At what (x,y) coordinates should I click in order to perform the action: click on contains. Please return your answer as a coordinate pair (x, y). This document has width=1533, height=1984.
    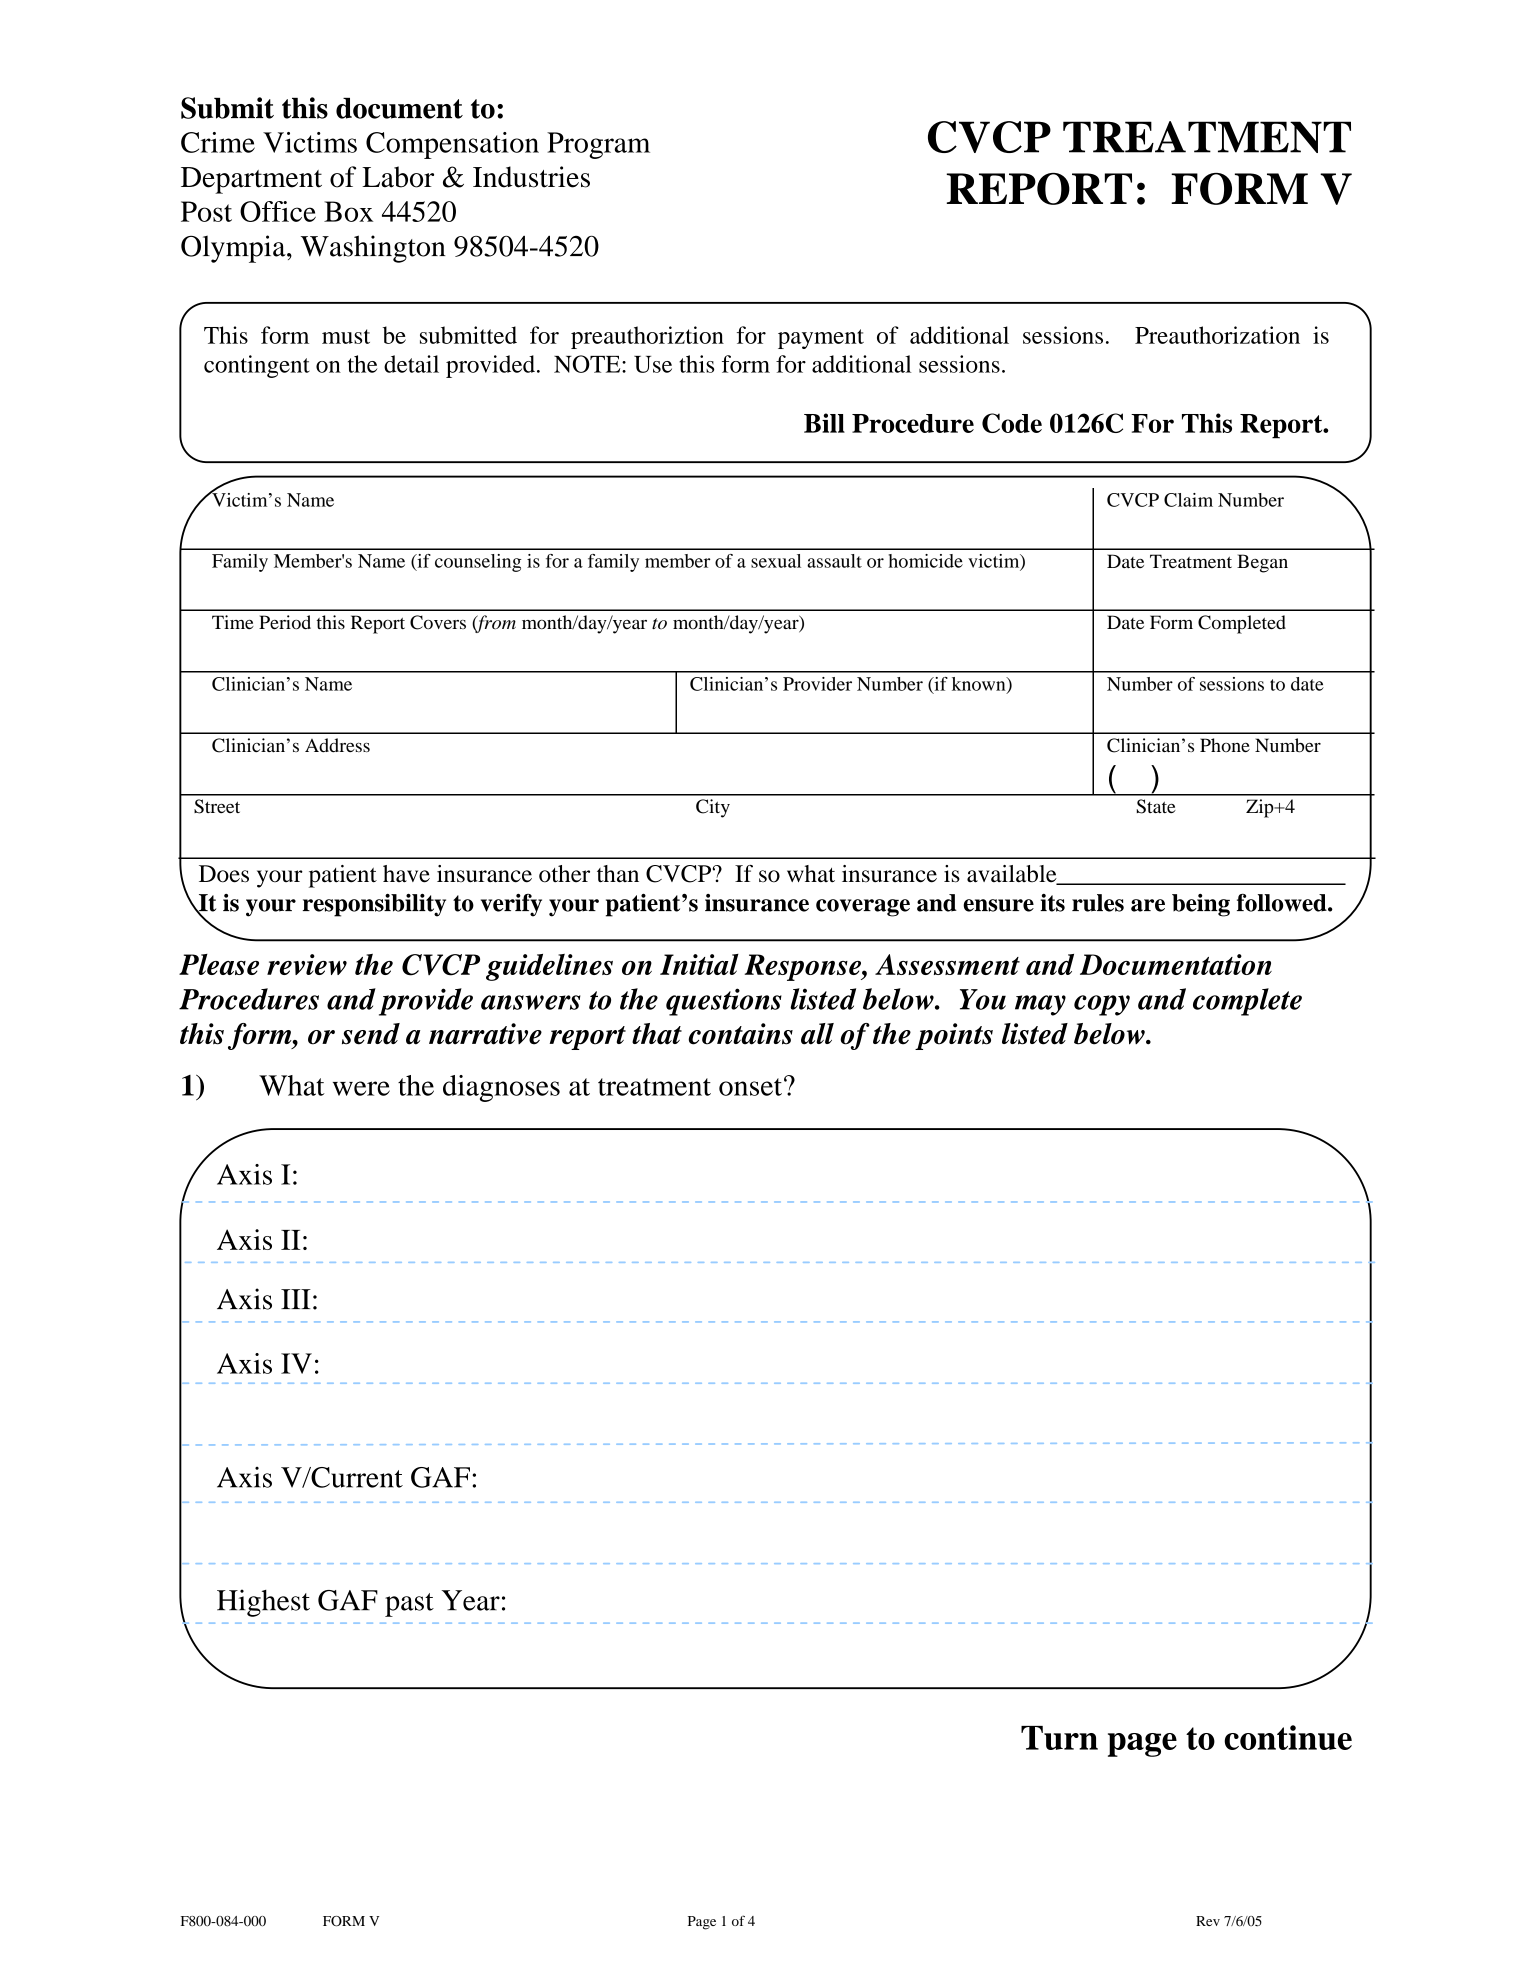
    Looking at the image, I should click on (741, 1034).
